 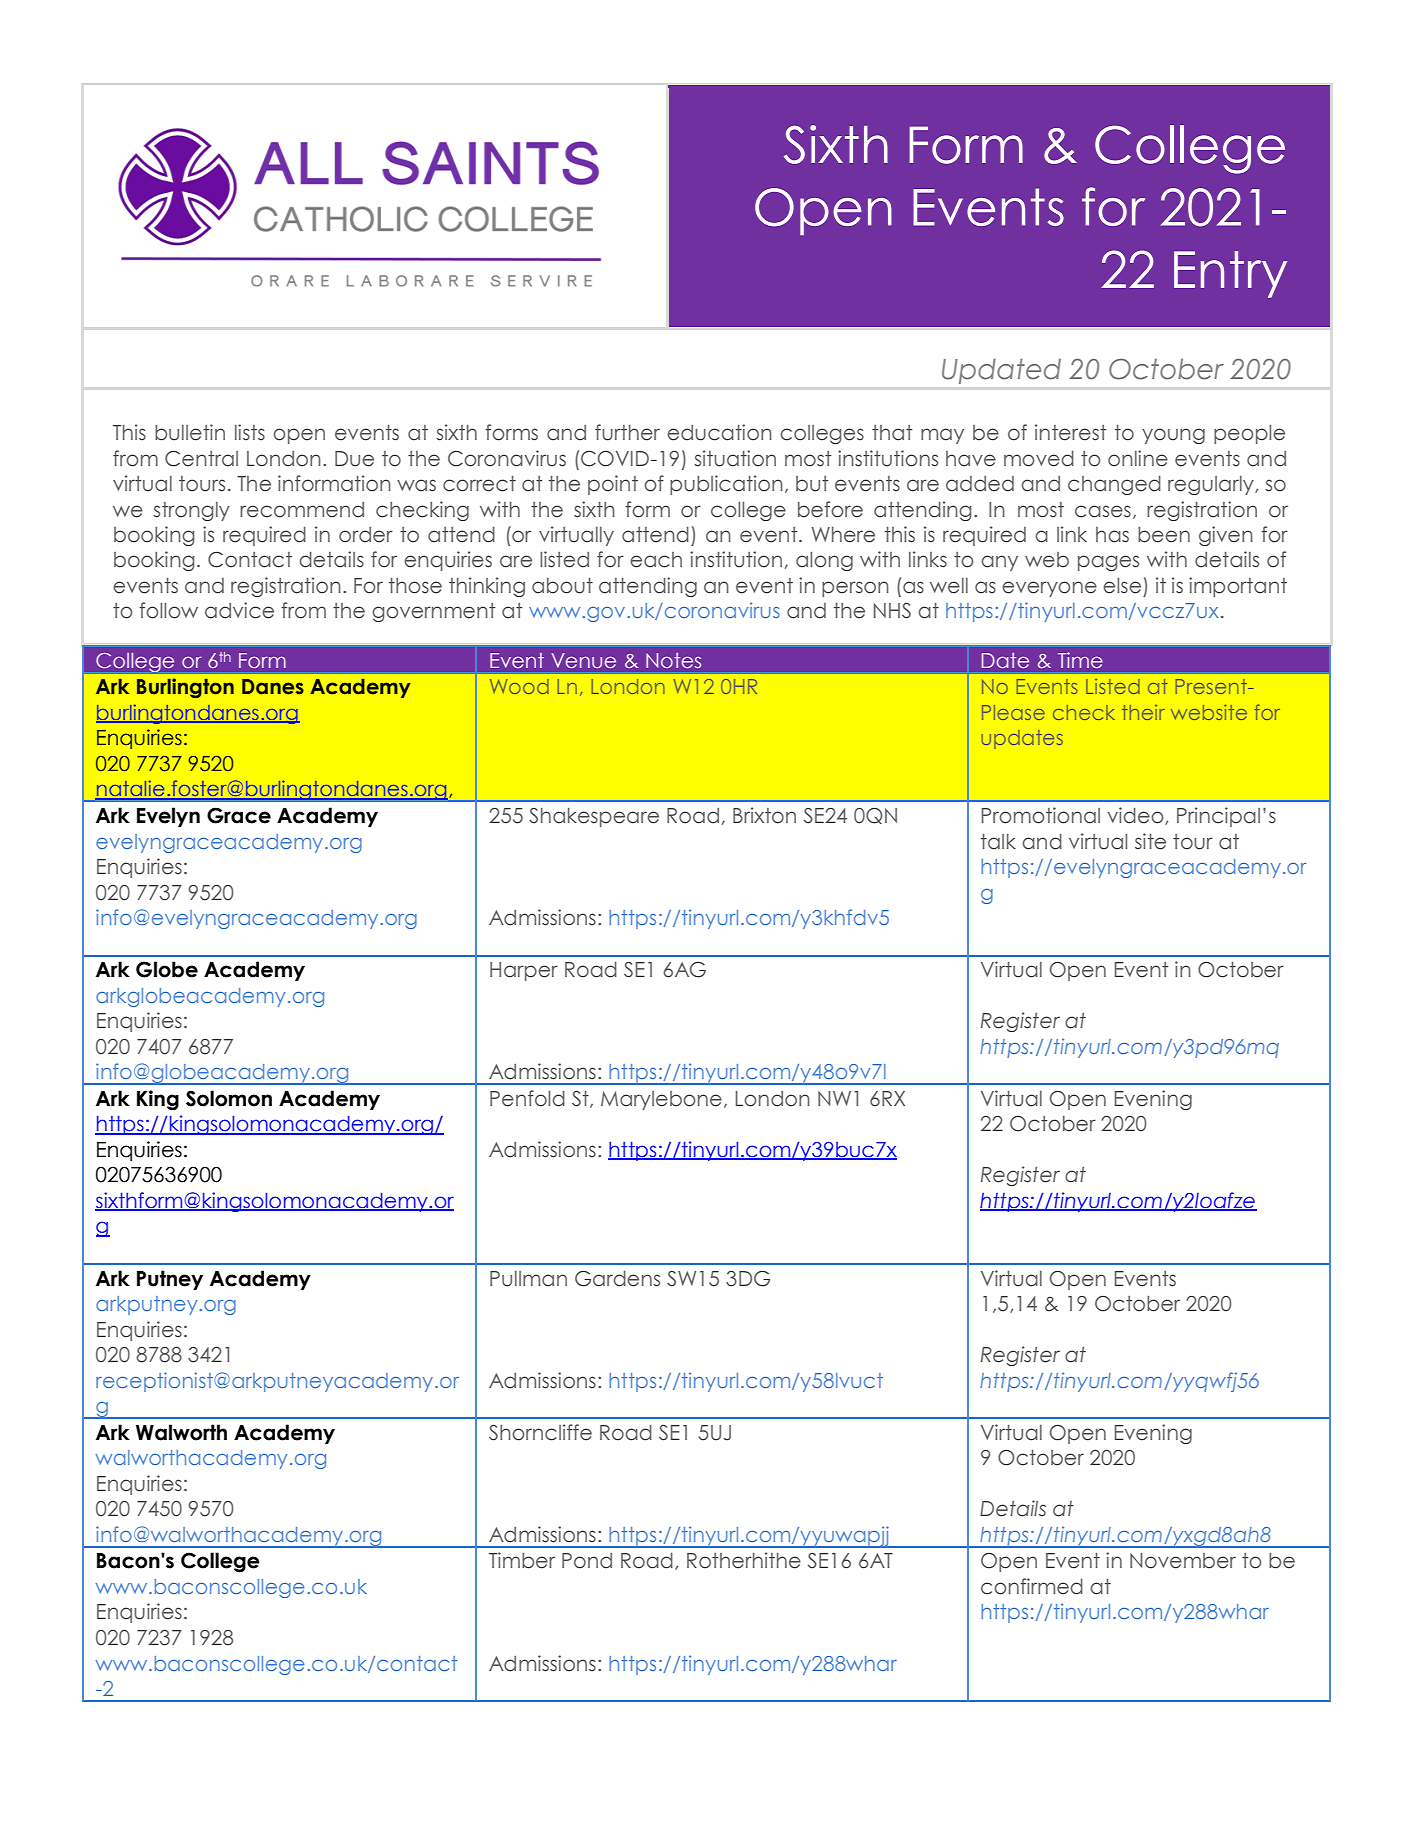 I want to click on lists, so click(x=250, y=432).
